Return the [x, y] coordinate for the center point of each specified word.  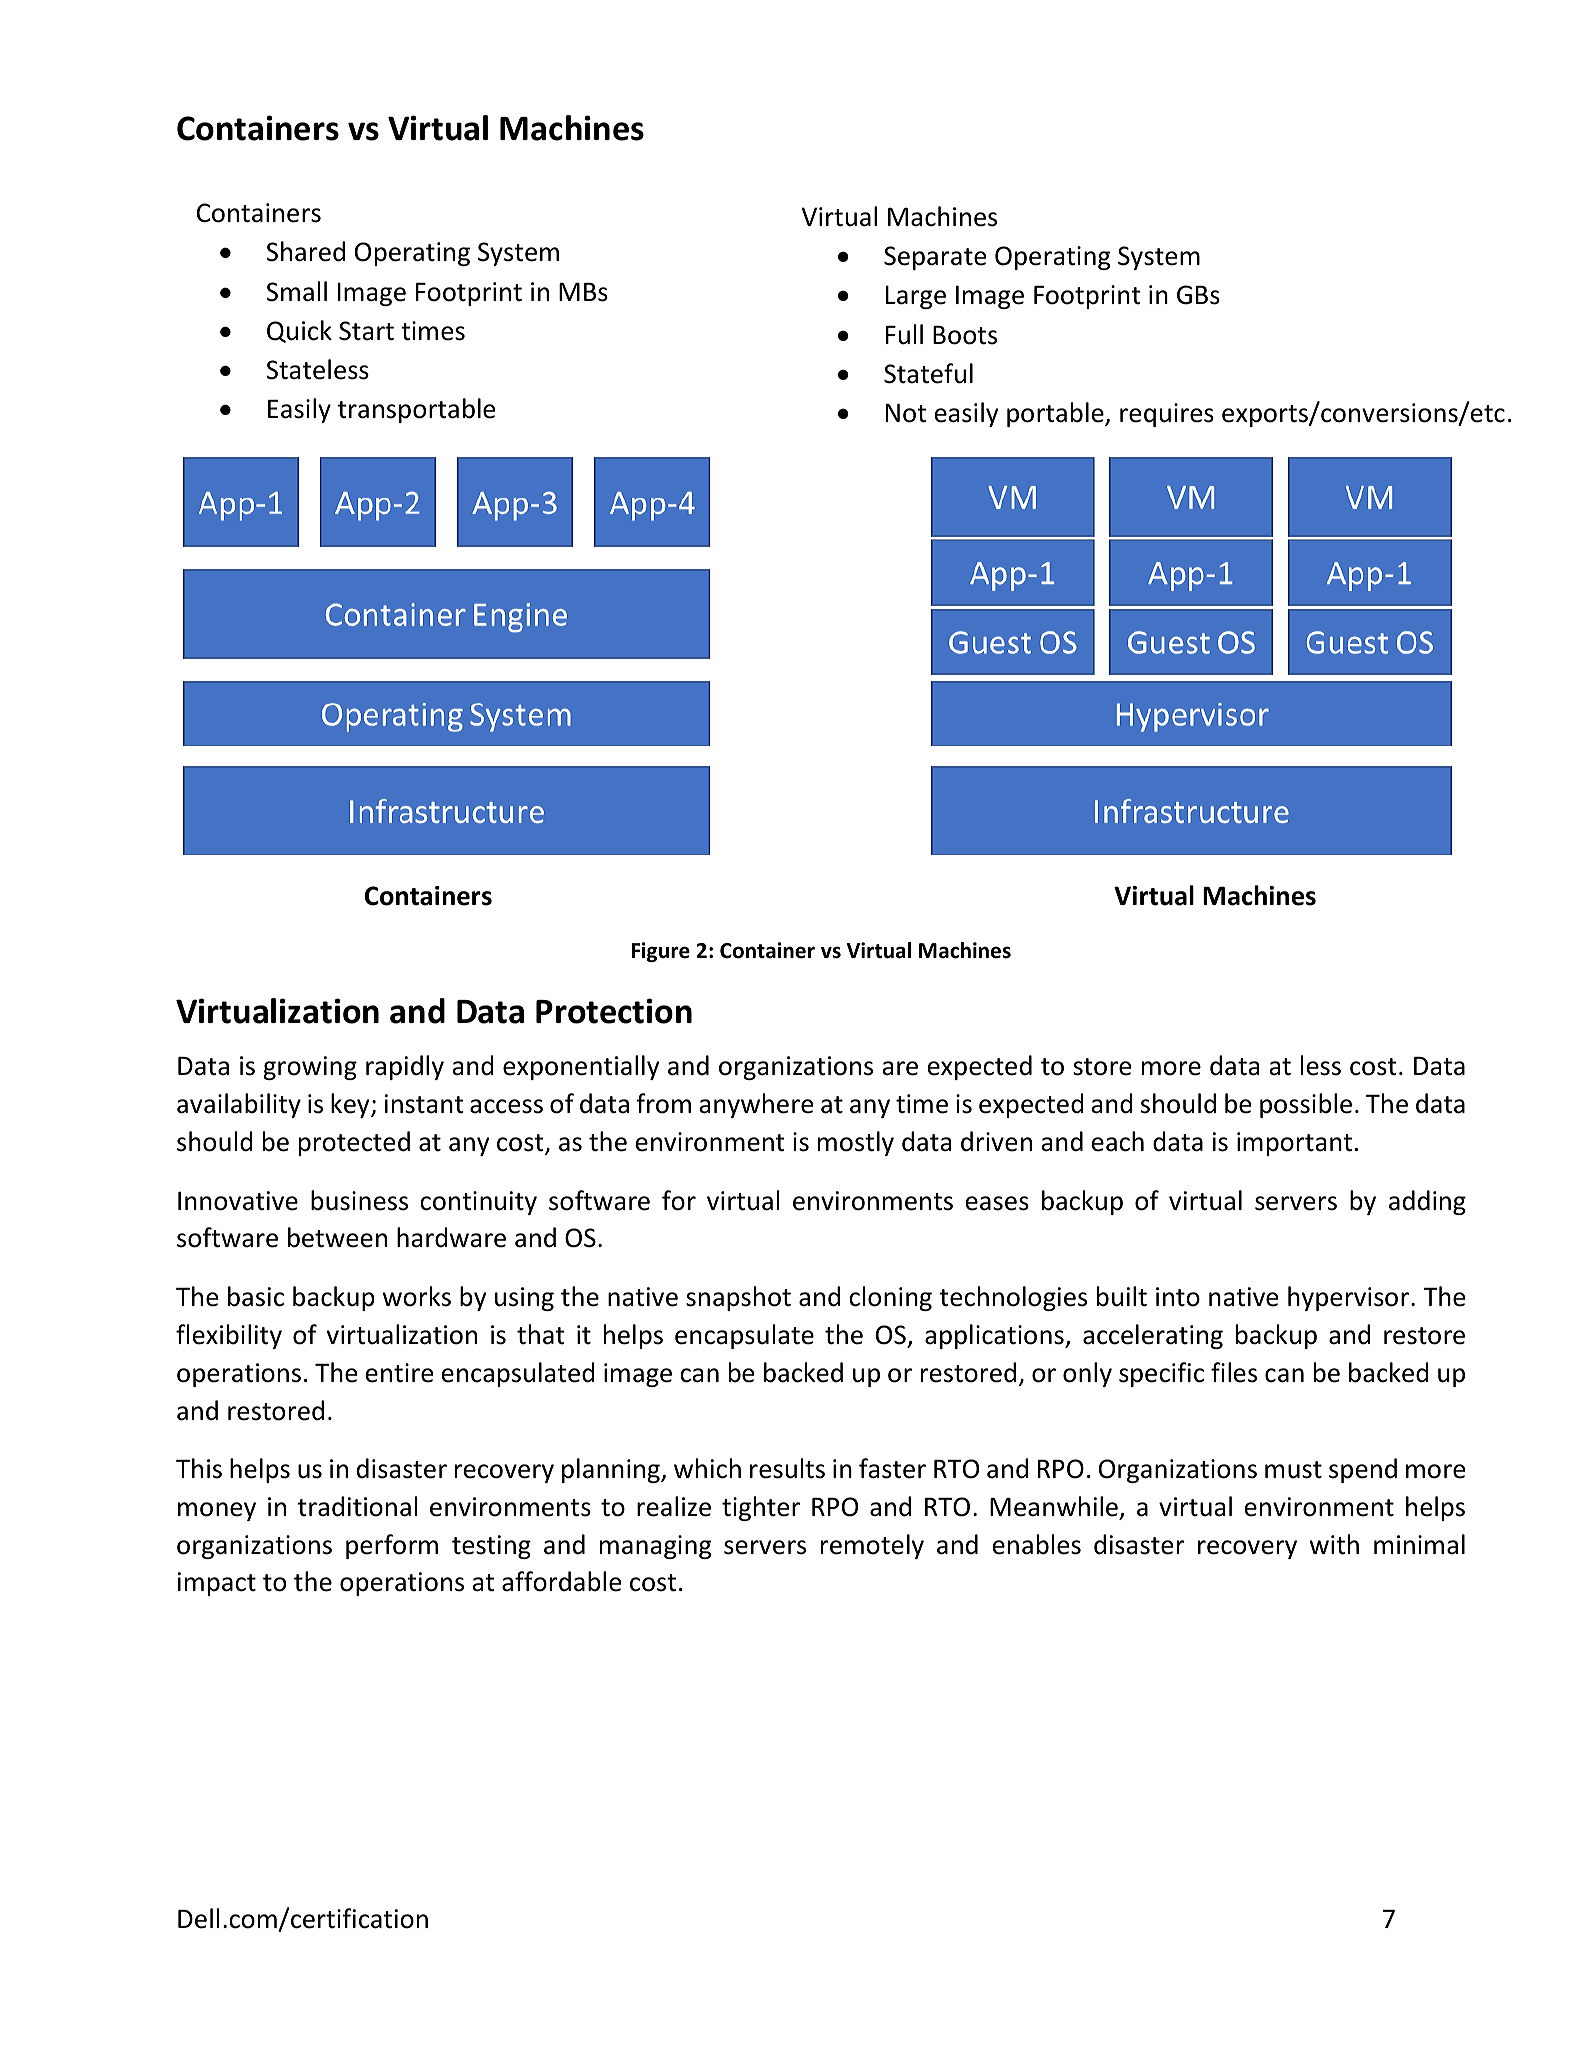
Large [916, 297]
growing [310, 1068]
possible [1306, 1105]
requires [1167, 415]
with [1334, 1544]
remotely [872, 1546]
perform [392, 1546]
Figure [661, 952]
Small [296, 291]
